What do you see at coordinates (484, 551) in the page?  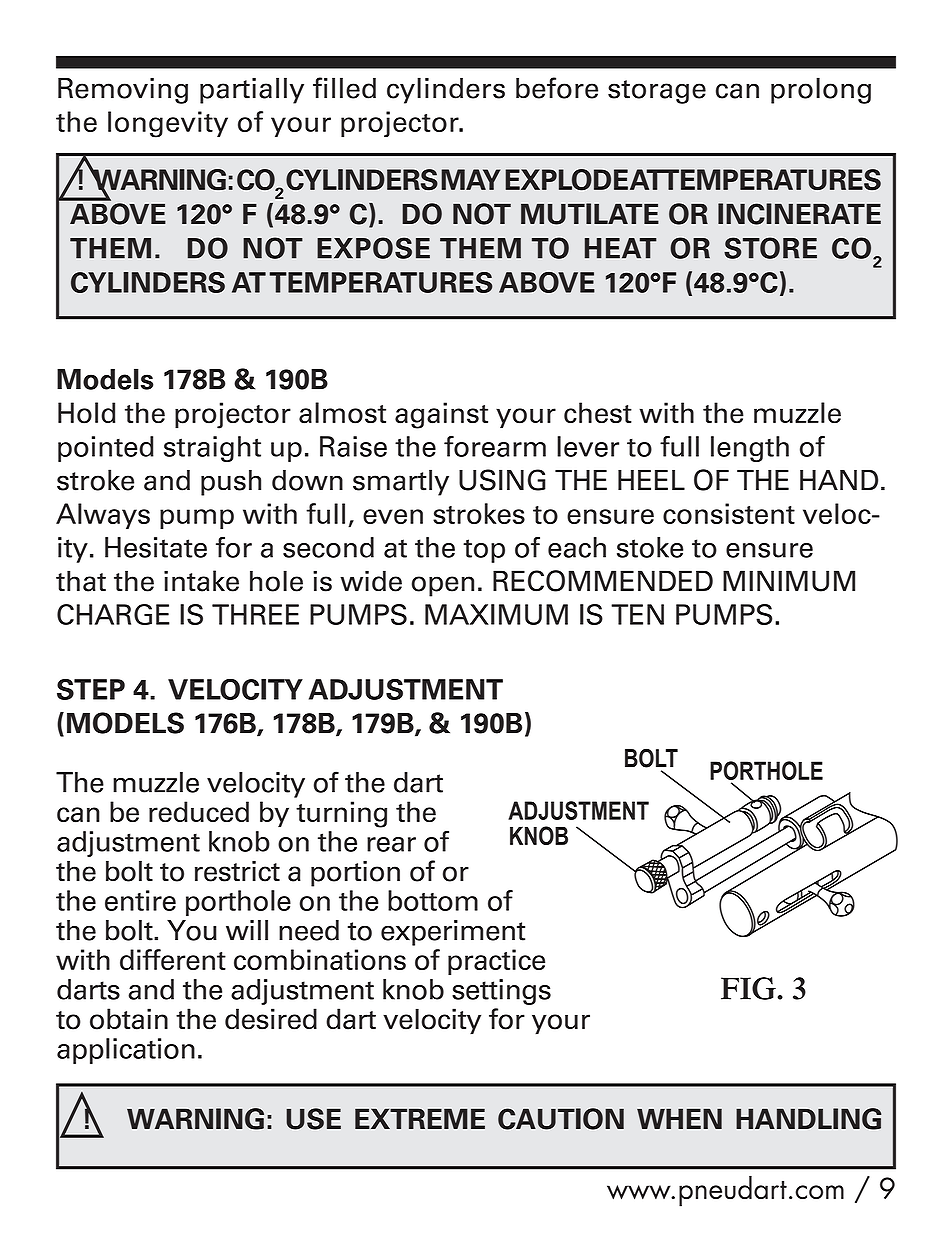 I see `TOP` at bounding box center [484, 551].
